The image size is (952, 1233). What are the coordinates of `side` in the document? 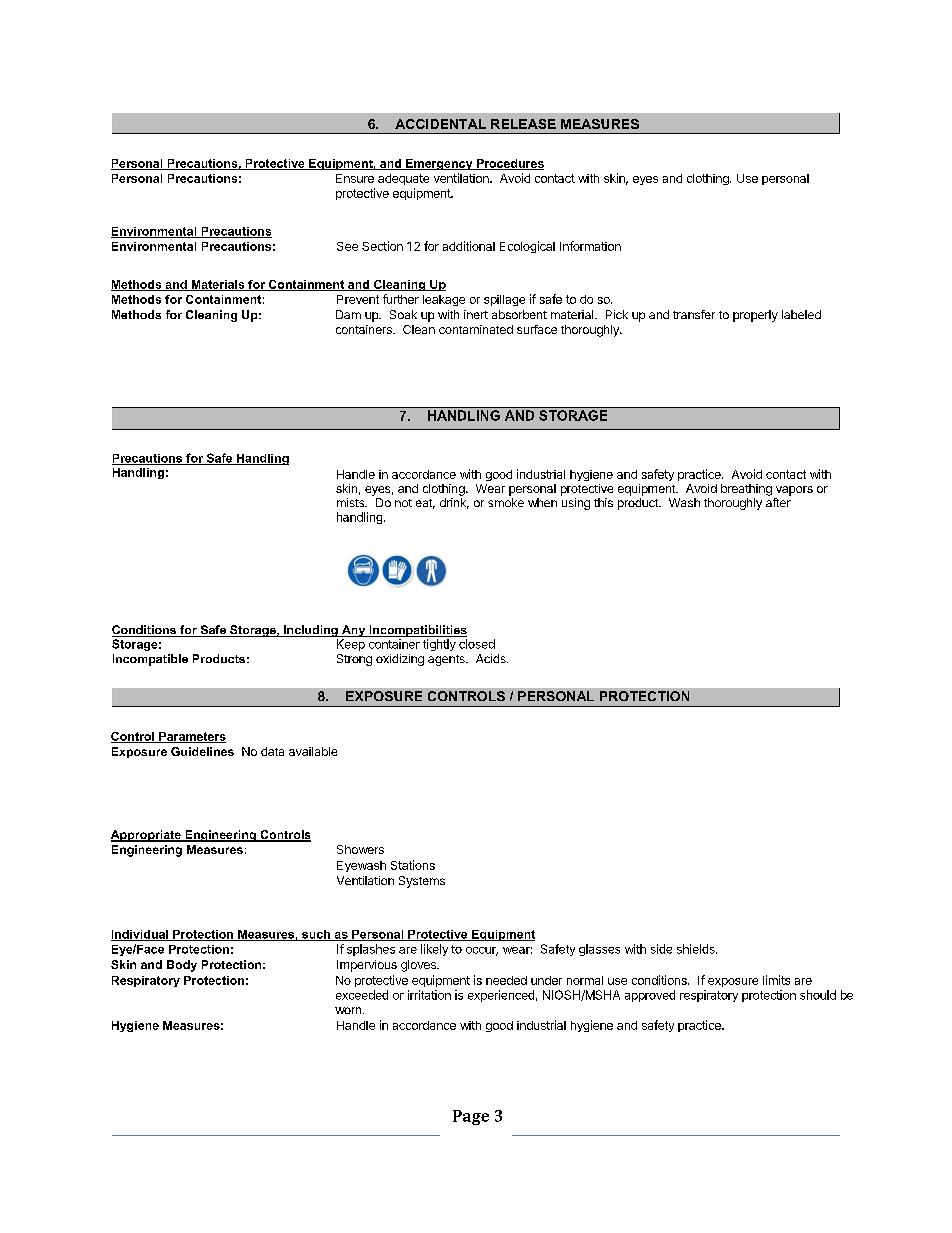 It's located at (661, 949).
